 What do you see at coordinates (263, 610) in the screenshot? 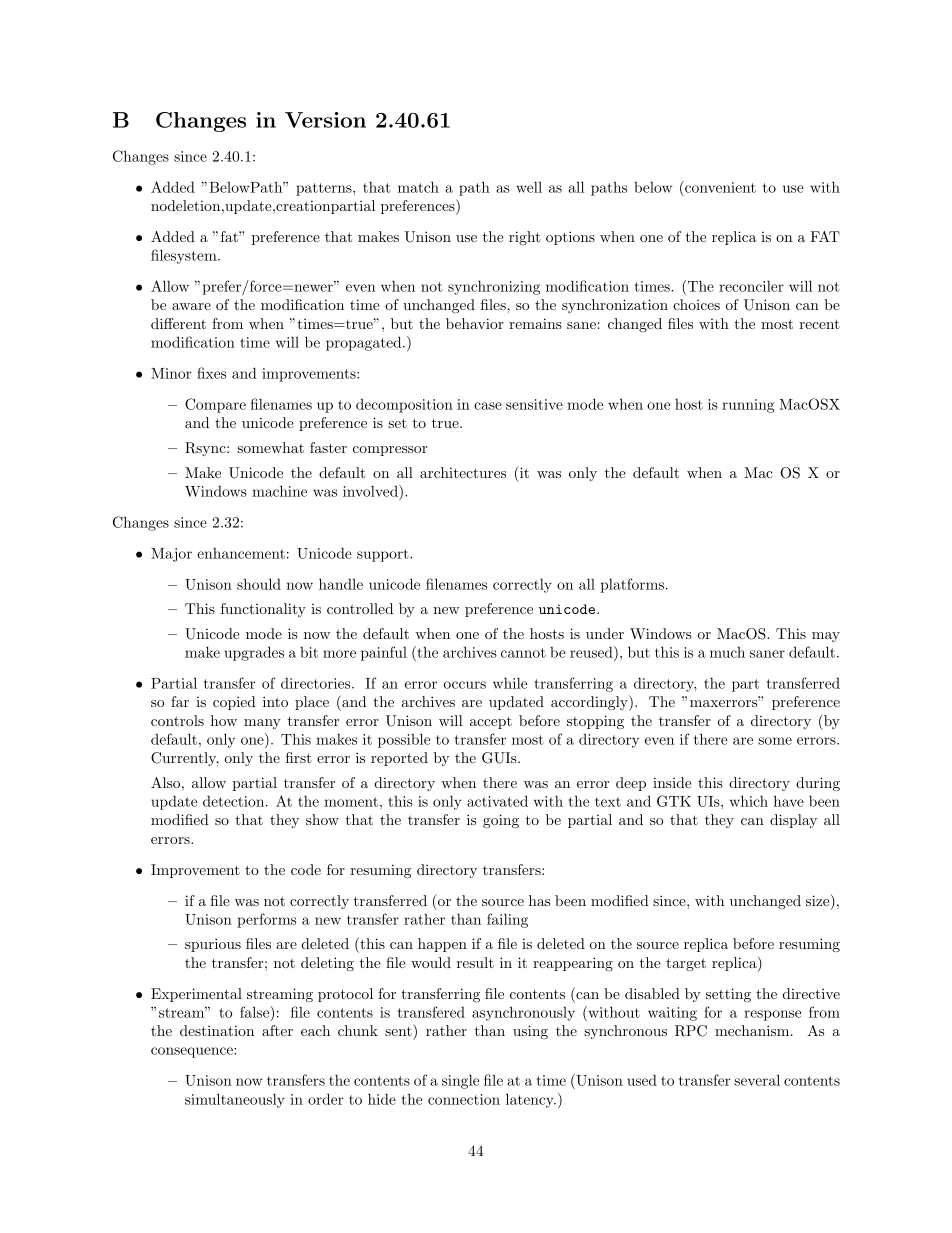
I see `functionality` at bounding box center [263, 610].
